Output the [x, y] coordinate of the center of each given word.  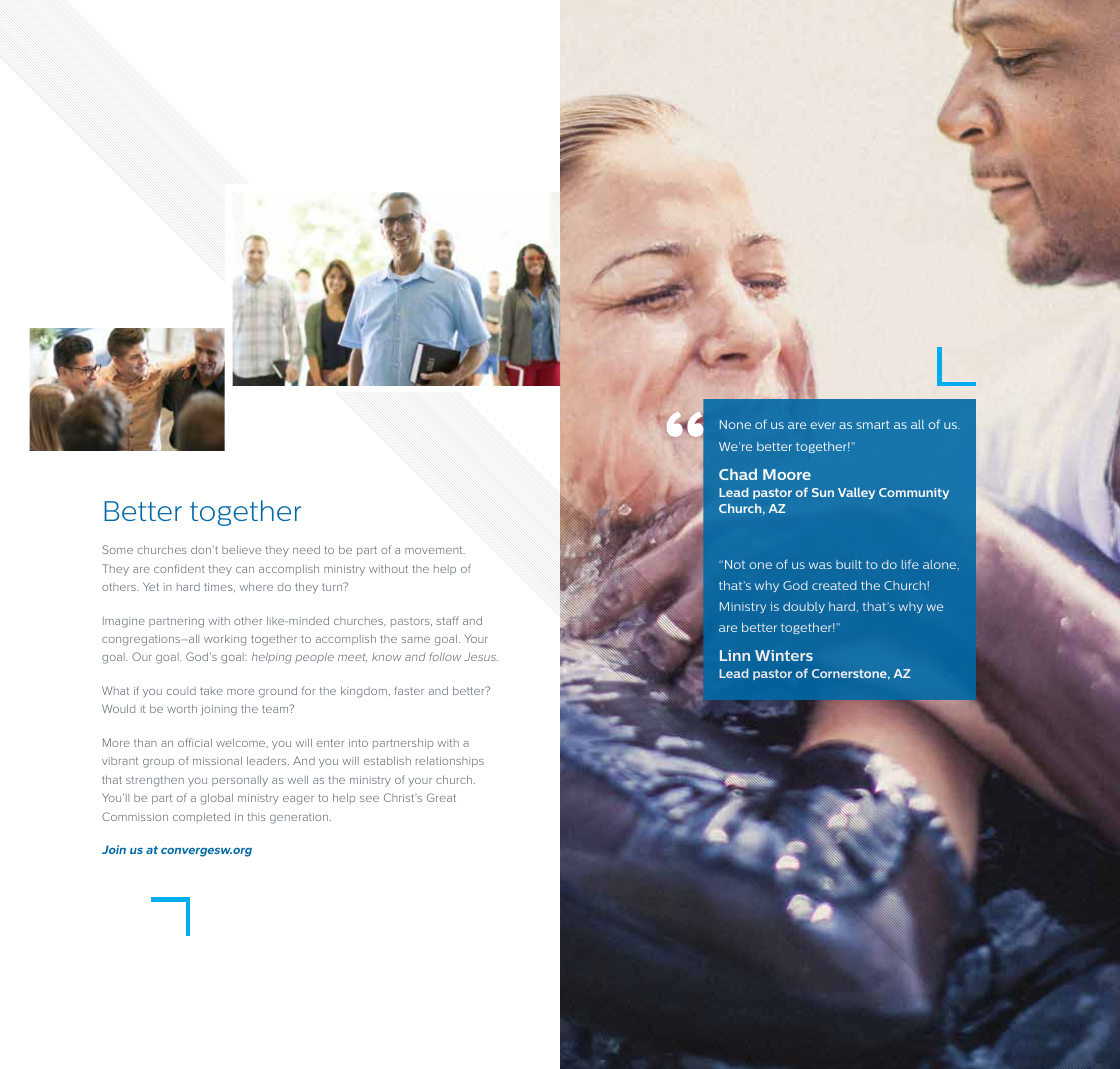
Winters [784, 655]
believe [241, 549]
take [211, 691]
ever [823, 425]
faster [409, 690]
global [217, 799]
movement [435, 550]
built [849, 564]
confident [179, 568]
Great [441, 797]
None [735, 424]
